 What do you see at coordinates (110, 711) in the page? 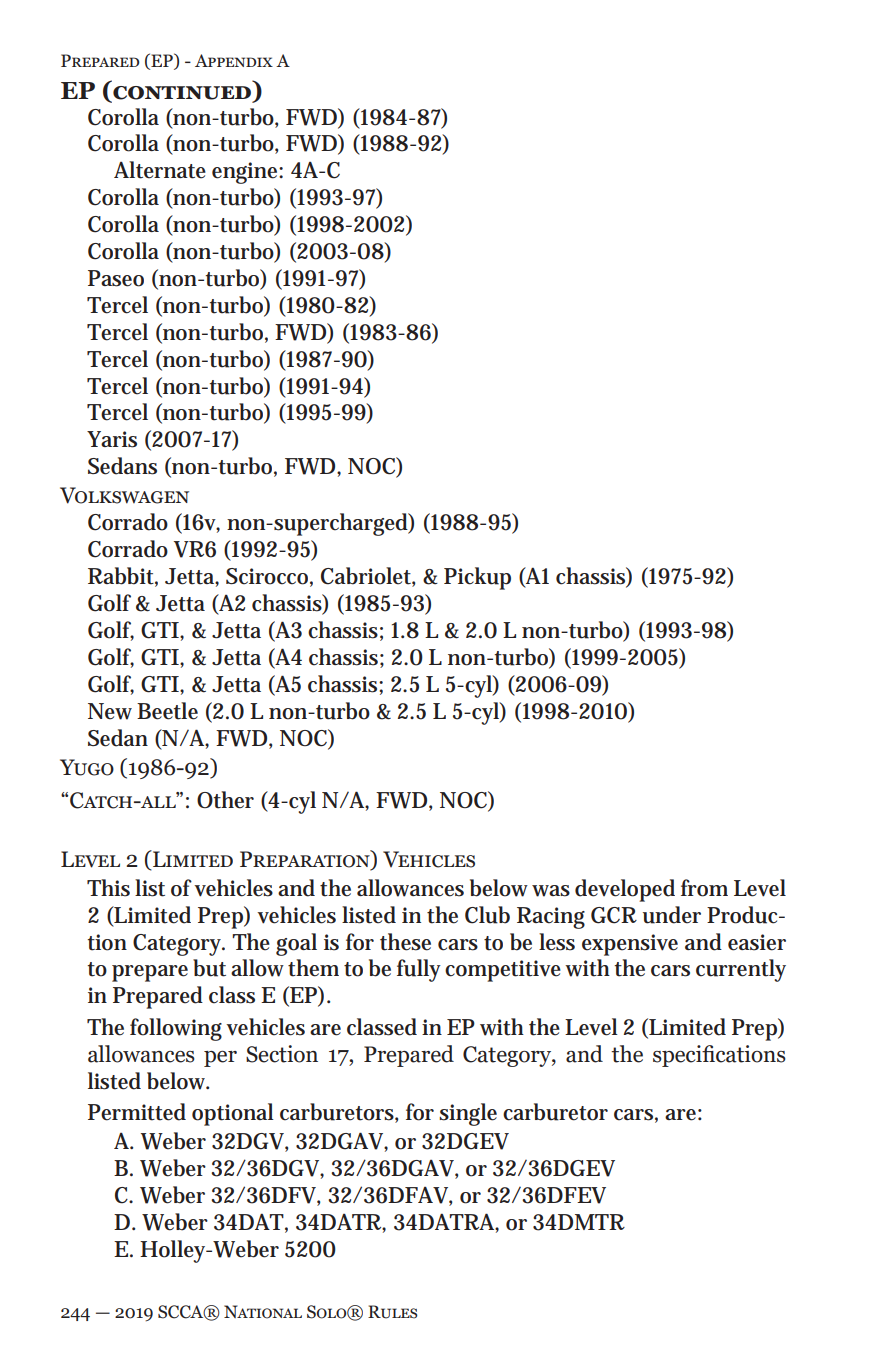
I see `New` at bounding box center [110, 711].
